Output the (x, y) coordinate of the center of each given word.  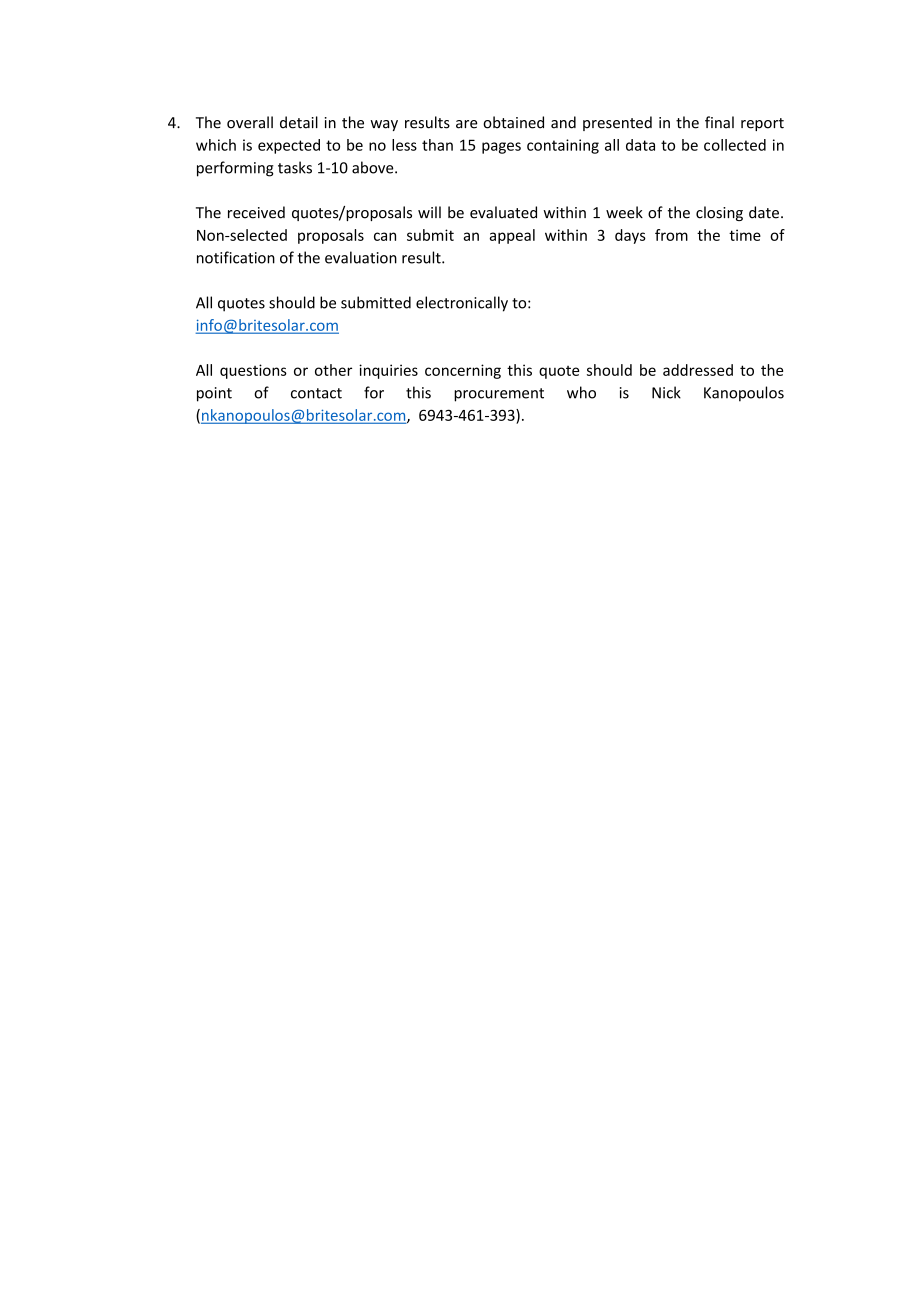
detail (299, 122)
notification (236, 257)
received (256, 212)
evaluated (503, 212)
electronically (462, 304)
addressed (698, 370)
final (719, 122)
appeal (512, 236)
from (671, 235)
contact (316, 393)
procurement (499, 395)
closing (719, 213)
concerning (463, 371)
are (466, 124)
